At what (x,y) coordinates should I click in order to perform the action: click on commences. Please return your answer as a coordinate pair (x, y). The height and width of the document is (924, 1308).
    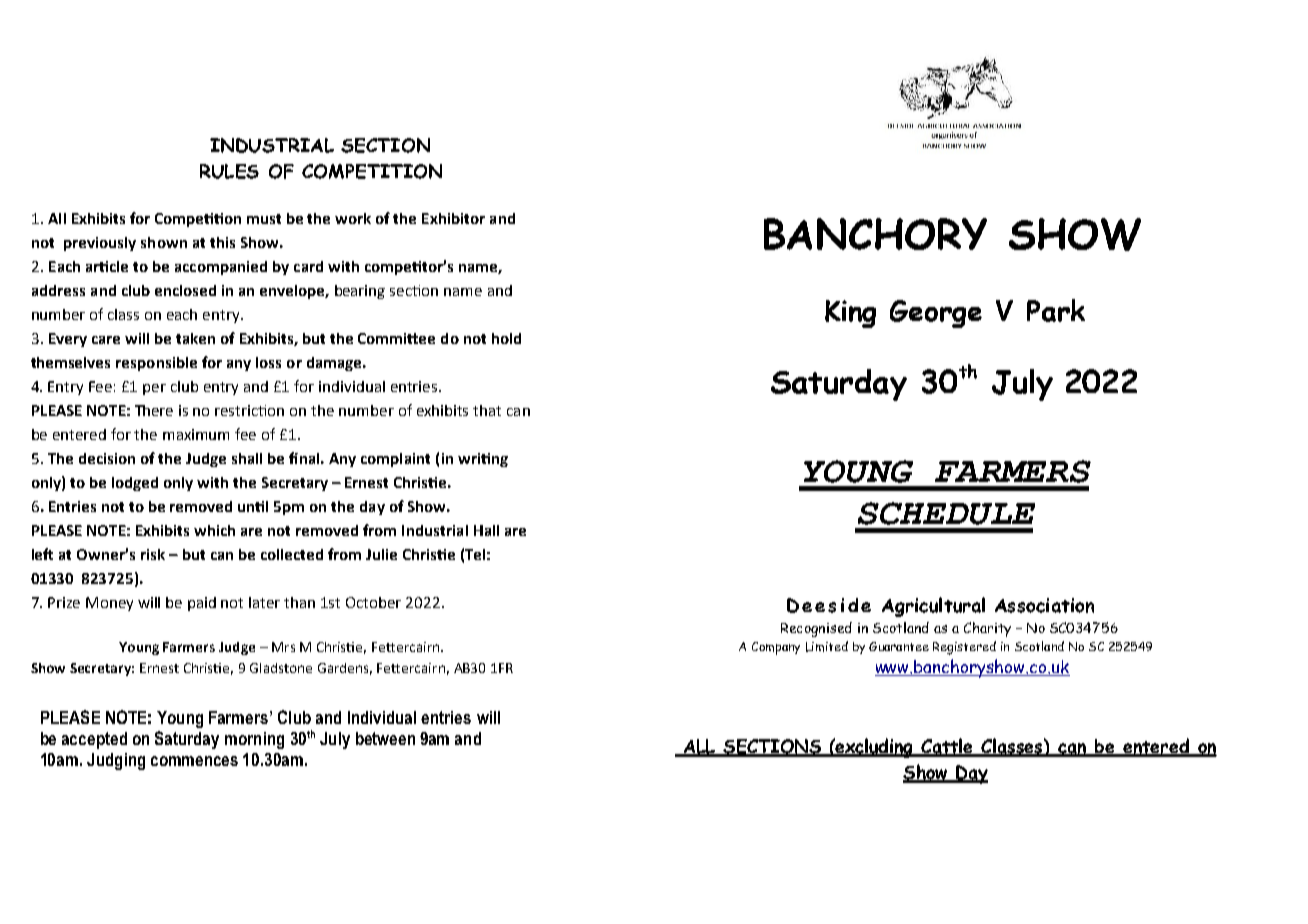
    Looking at the image, I should click on (194, 761).
